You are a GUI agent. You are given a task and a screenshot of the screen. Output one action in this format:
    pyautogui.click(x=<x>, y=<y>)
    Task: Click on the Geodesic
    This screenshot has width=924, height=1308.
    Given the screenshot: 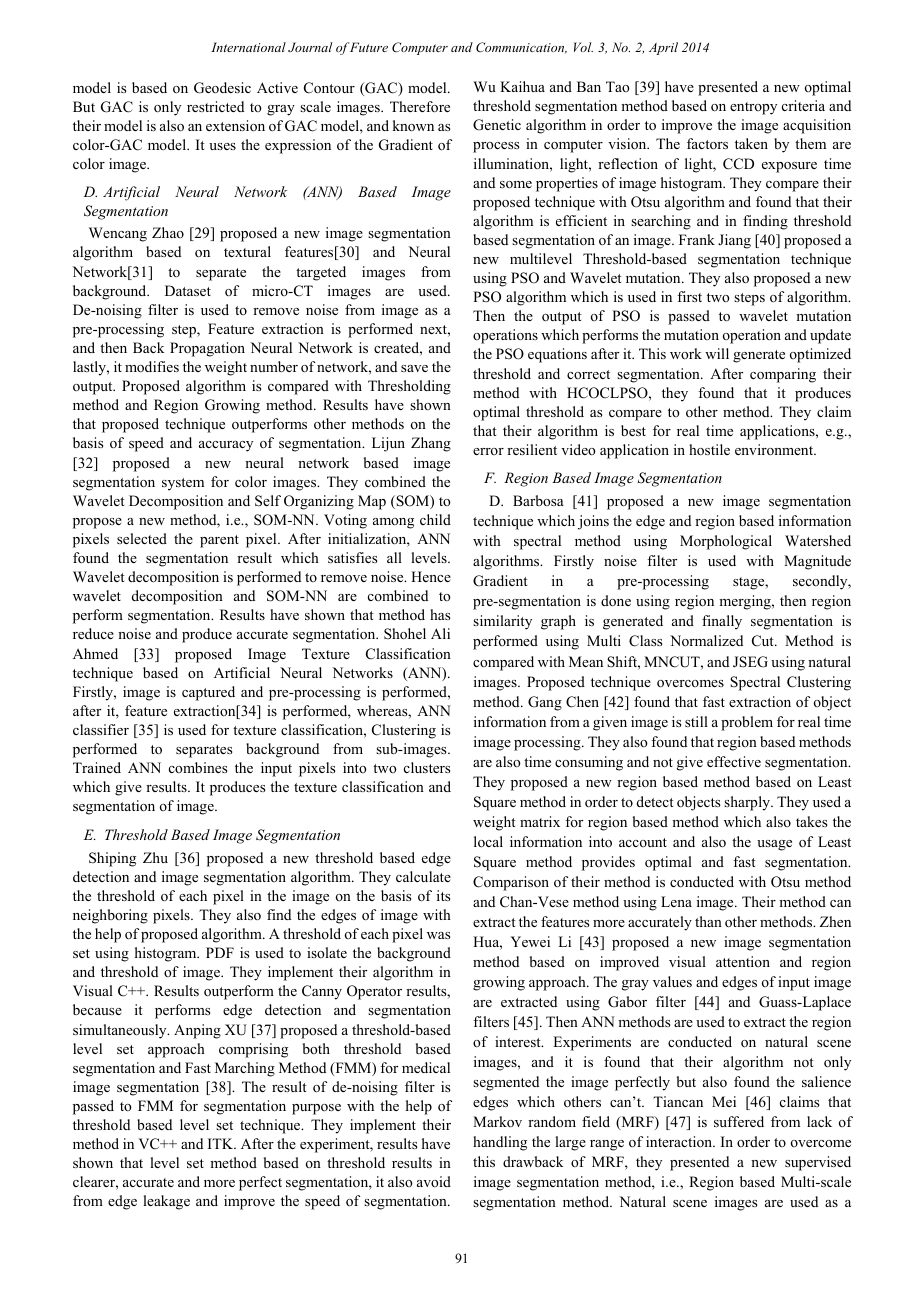 What is the action you would take?
    pyautogui.click(x=222, y=88)
